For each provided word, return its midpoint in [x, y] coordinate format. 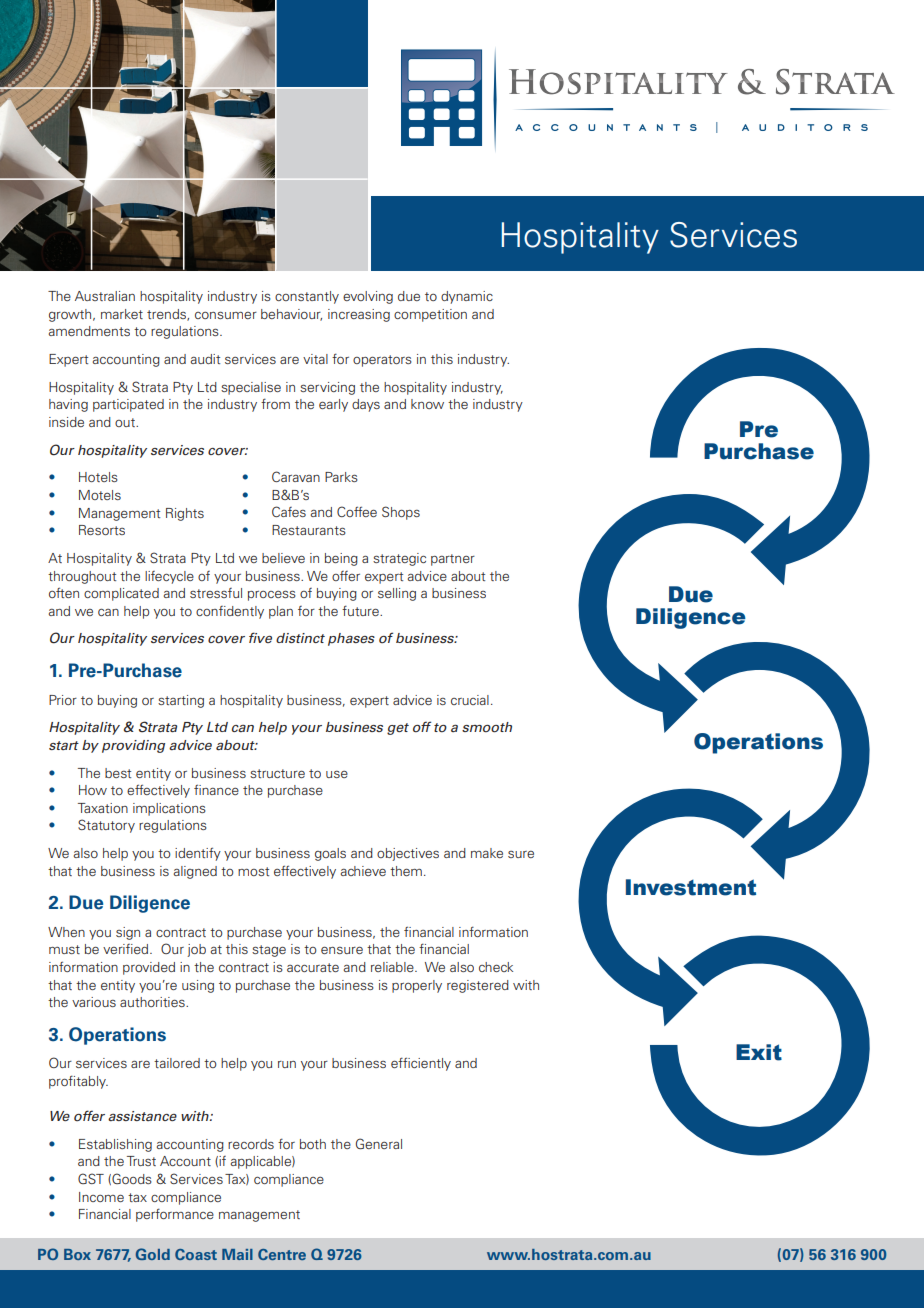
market [122, 314]
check [496, 967]
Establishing [115, 1145]
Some [326, 949]
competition [430, 315]
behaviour [291, 315]
